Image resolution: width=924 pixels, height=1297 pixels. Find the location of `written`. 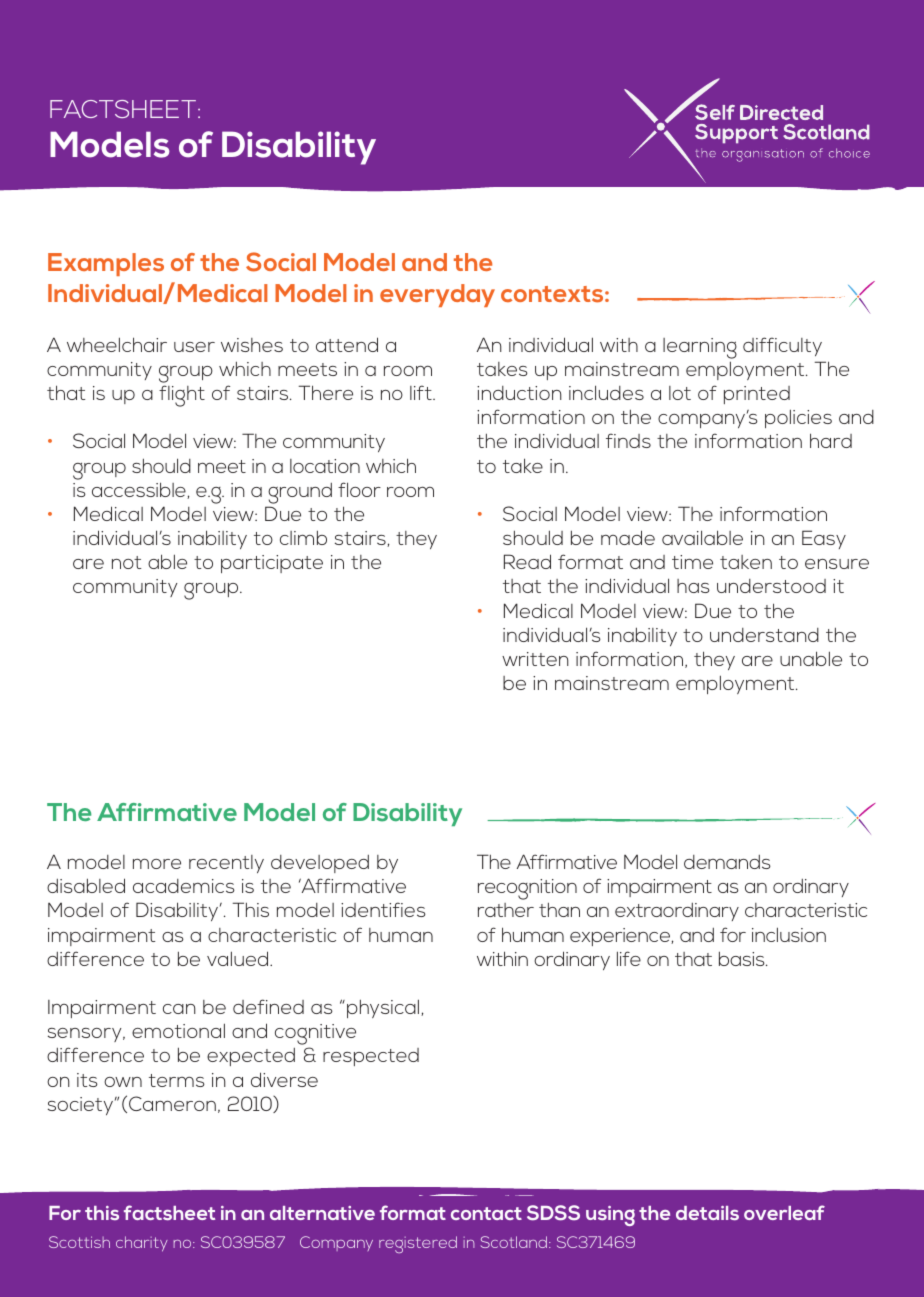

written is located at coordinates (535, 659).
